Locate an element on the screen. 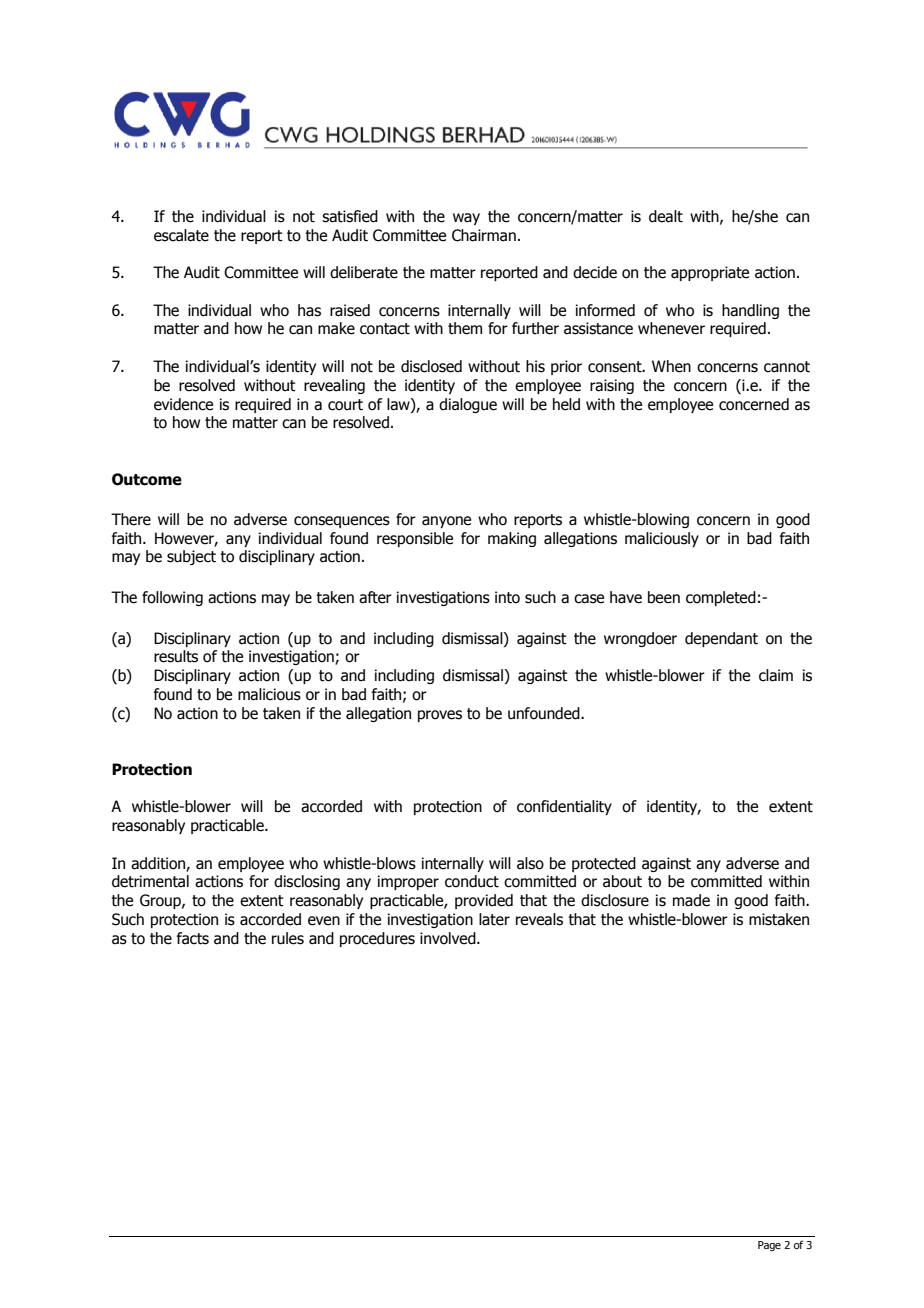 The width and height of the screenshot is (924, 1308). facts is located at coordinates (193, 938).
